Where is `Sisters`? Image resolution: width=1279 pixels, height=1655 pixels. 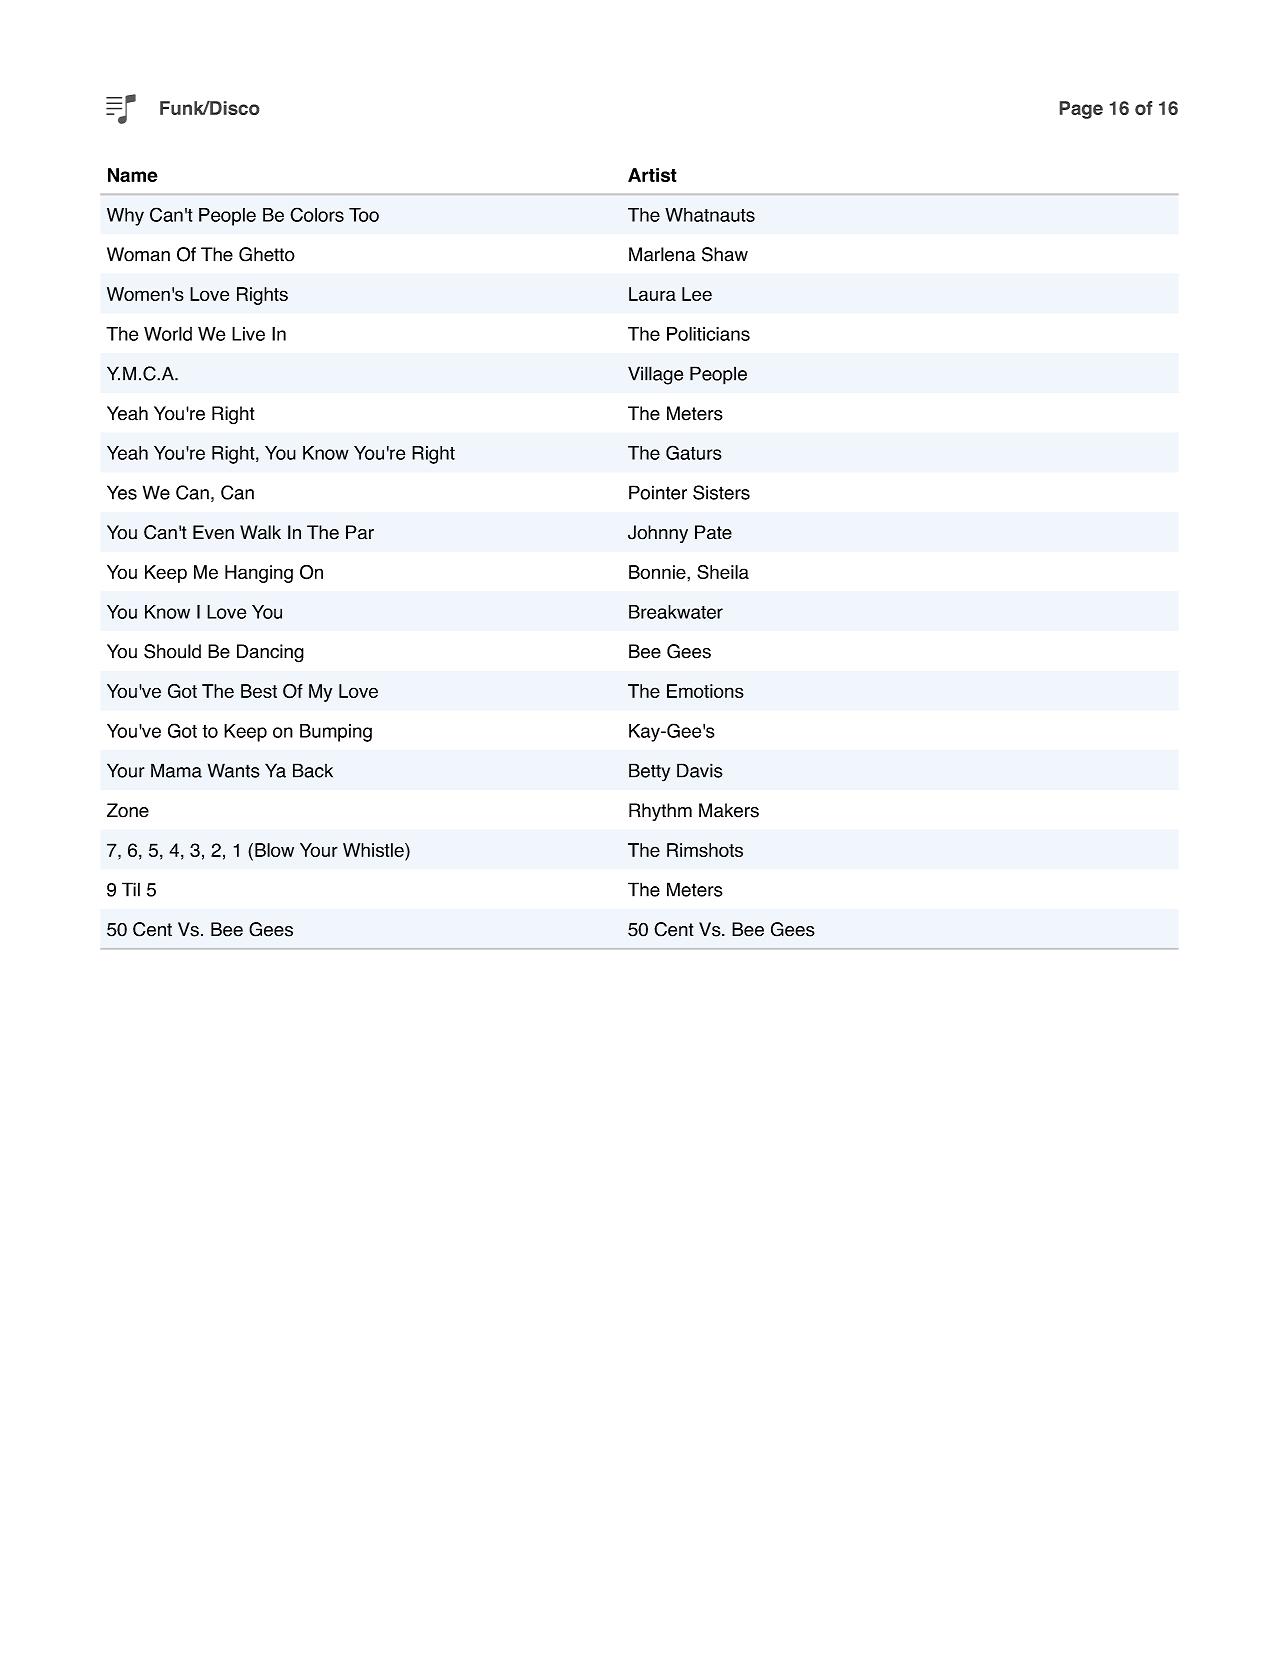 Sisters is located at coordinates (721, 492).
